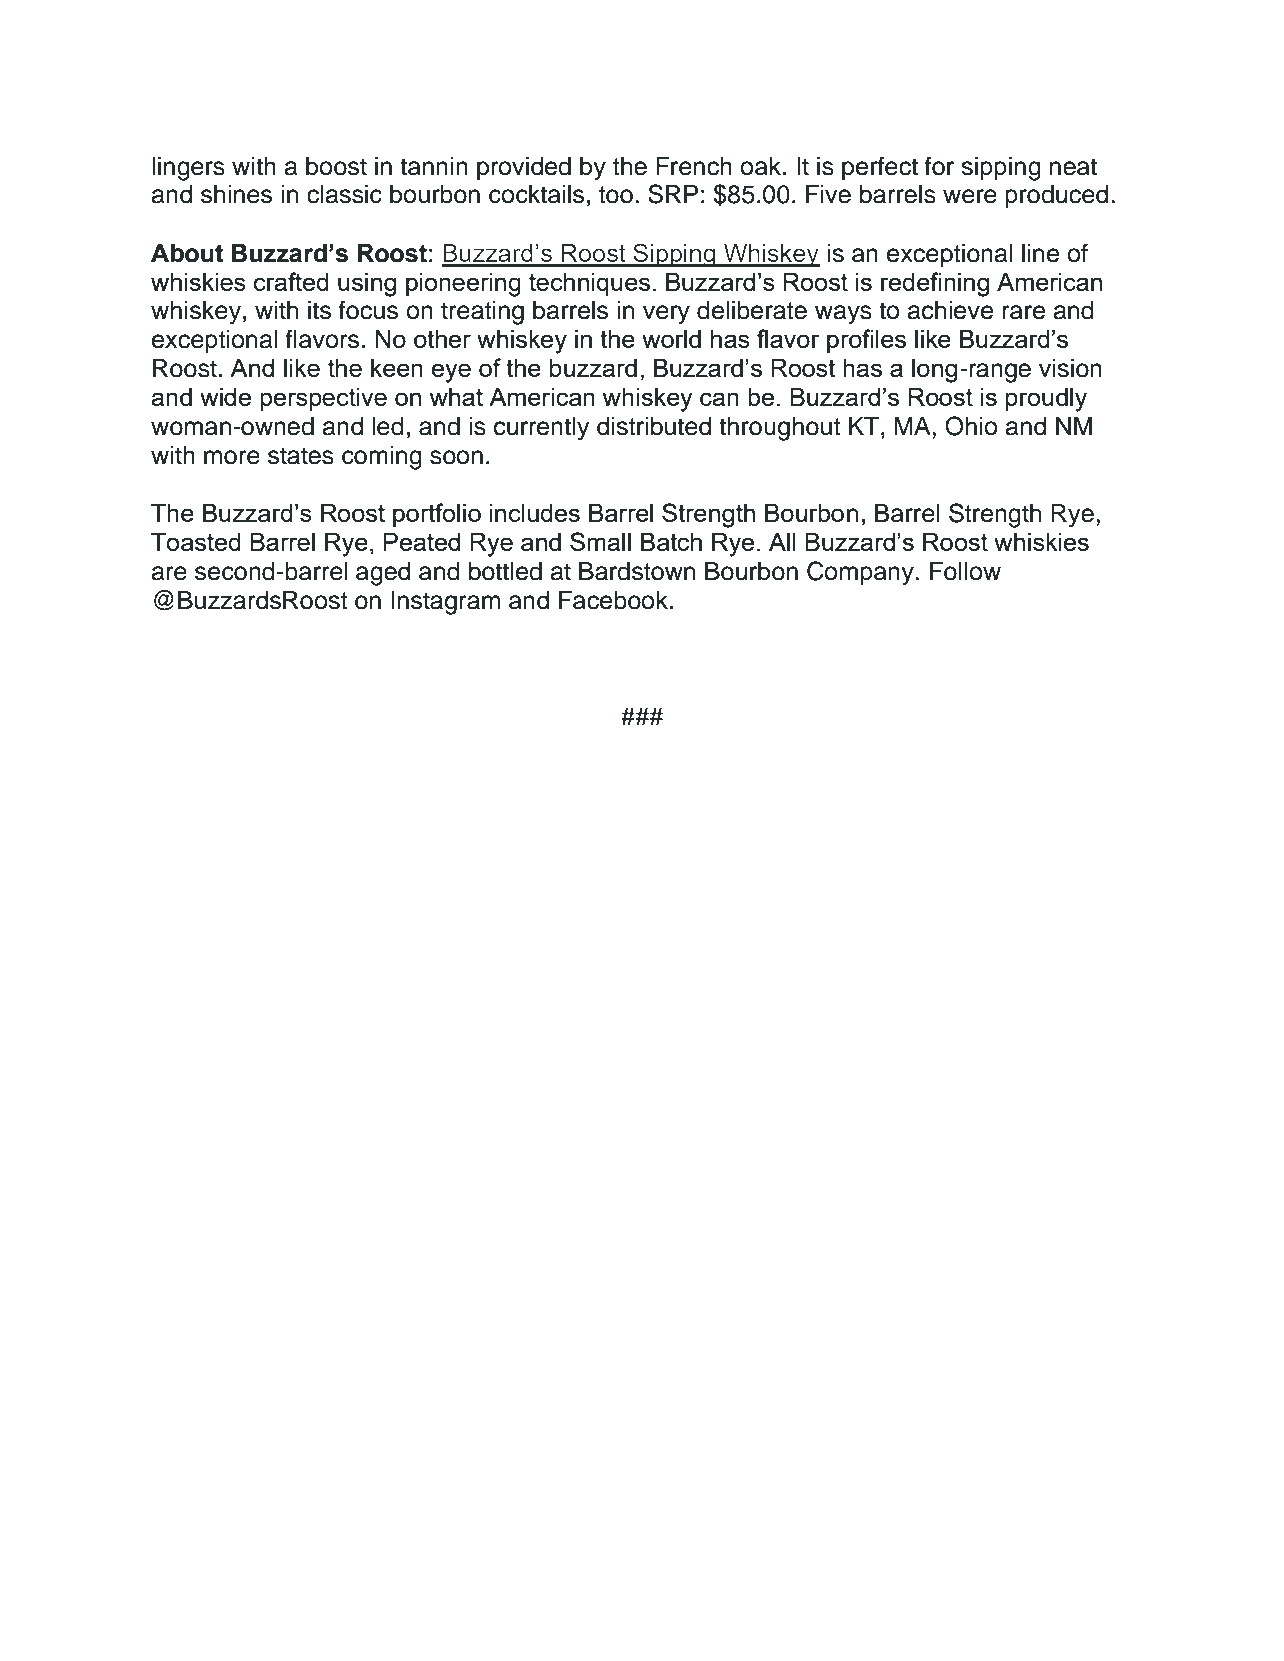 This document has width=1284, height=1661. What do you see at coordinates (336, 166) in the document?
I see `boost` at bounding box center [336, 166].
